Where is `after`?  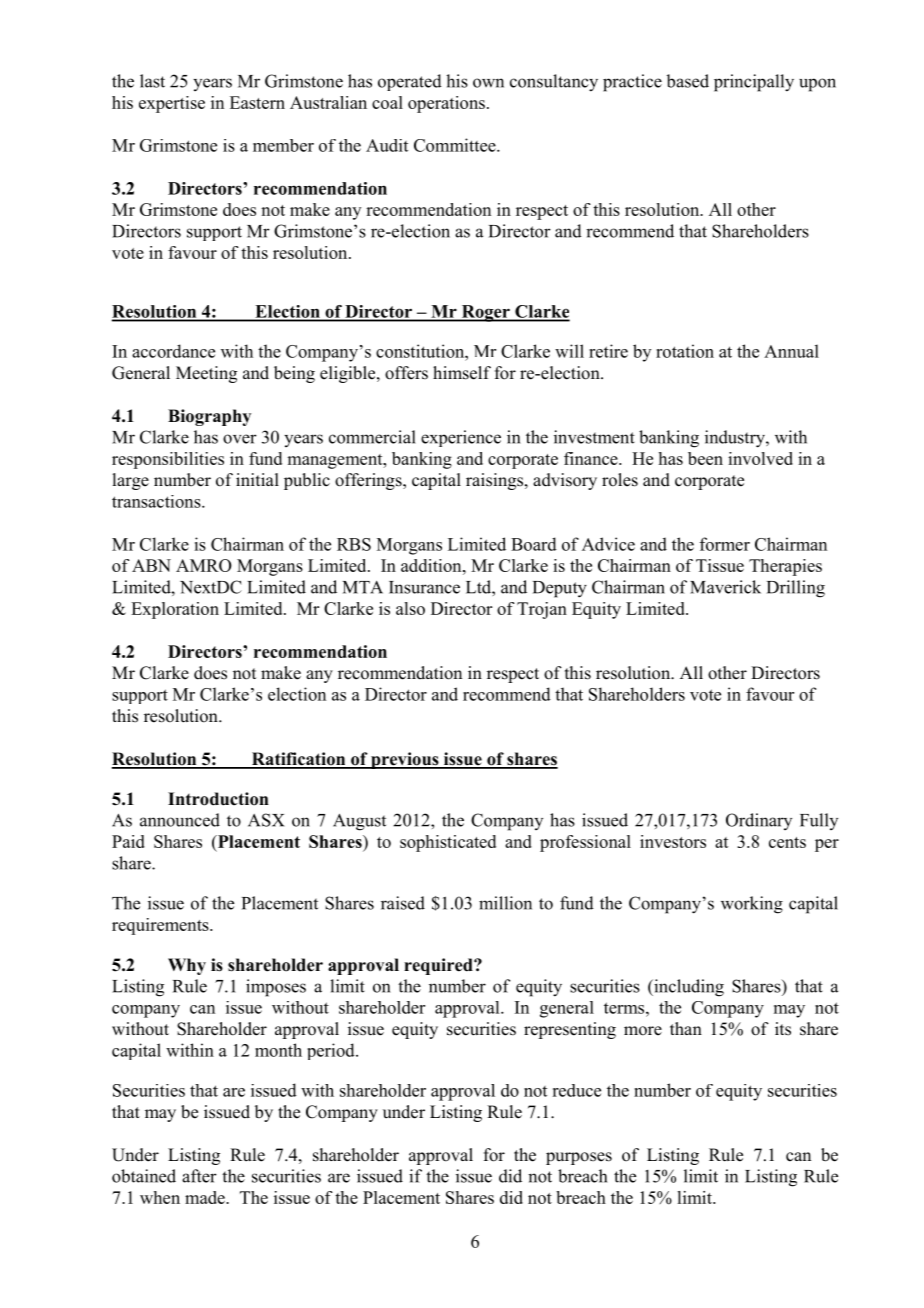
after is located at coordinates (199, 1176).
